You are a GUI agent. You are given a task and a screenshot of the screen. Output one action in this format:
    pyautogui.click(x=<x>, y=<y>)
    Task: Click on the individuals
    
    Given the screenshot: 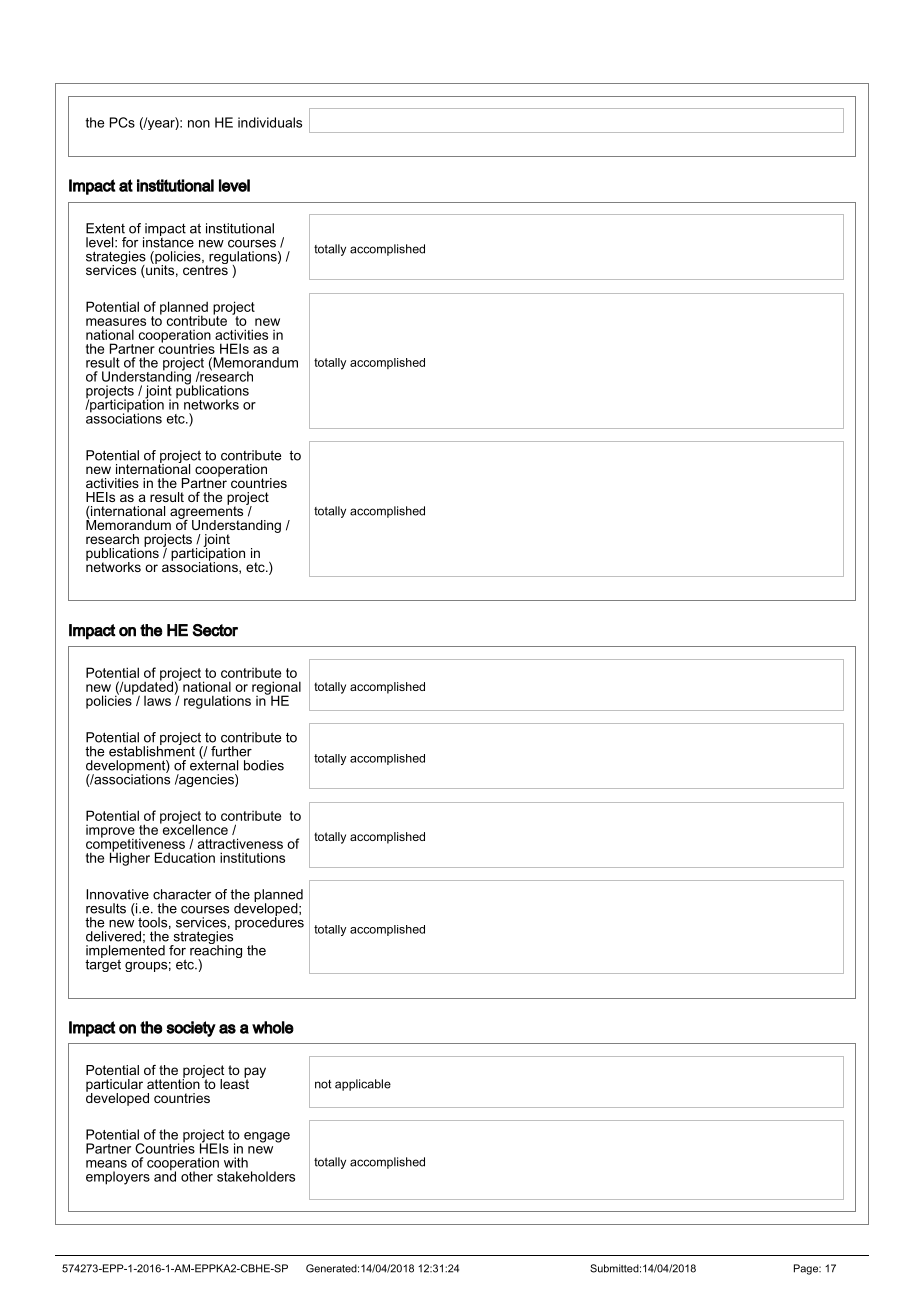 What is the action you would take?
    pyautogui.click(x=270, y=122)
